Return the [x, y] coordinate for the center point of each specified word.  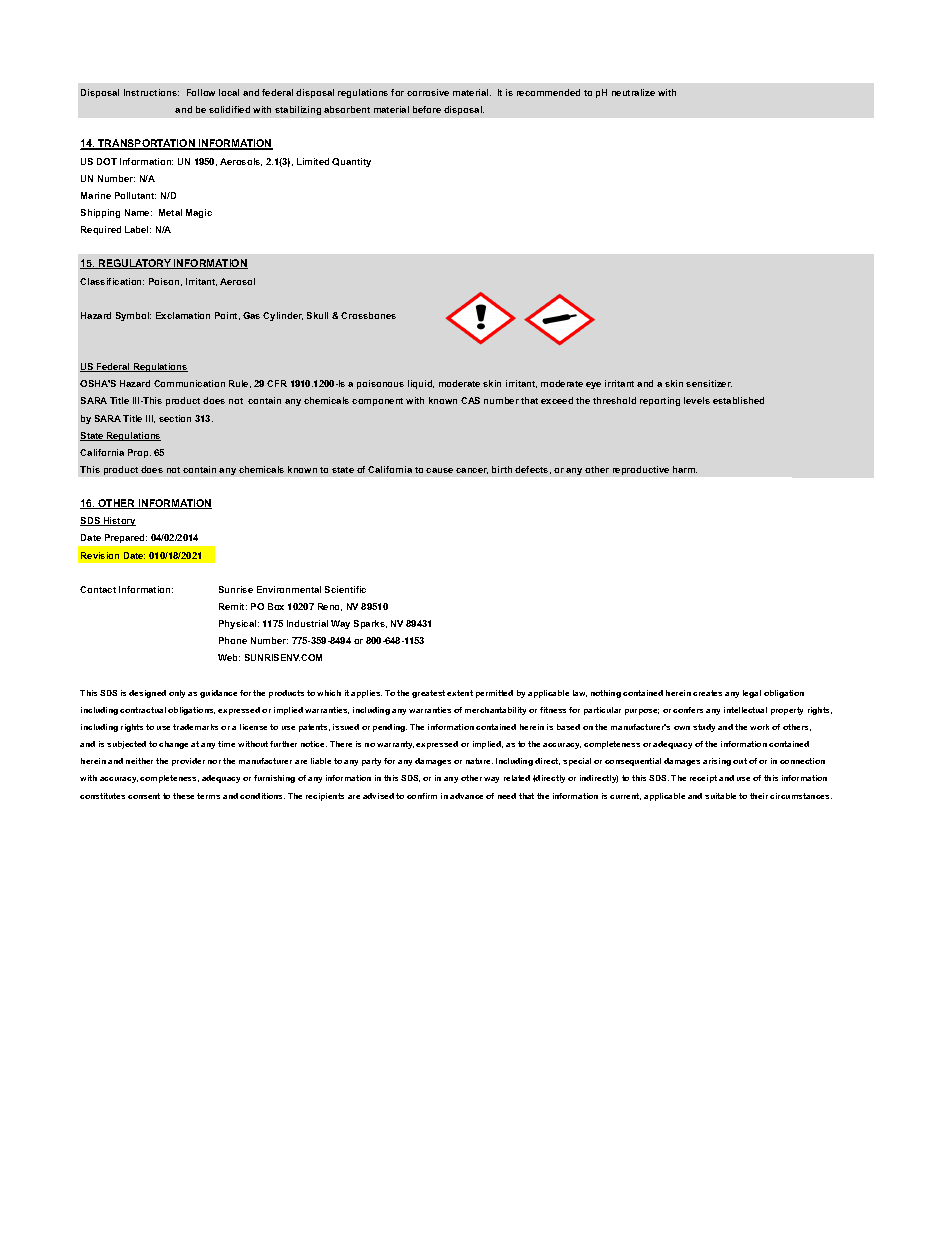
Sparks [370, 624]
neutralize [633, 92]
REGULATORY [135, 264]
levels [697, 400]
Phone [233, 640]
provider [188, 762]
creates [707, 693]
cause [439, 470]
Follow [201, 92]
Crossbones [368, 315]
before [427, 109]
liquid [421, 384]
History [118, 521]
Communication [189, 383]
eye [593, 385]
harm [685, 469]
